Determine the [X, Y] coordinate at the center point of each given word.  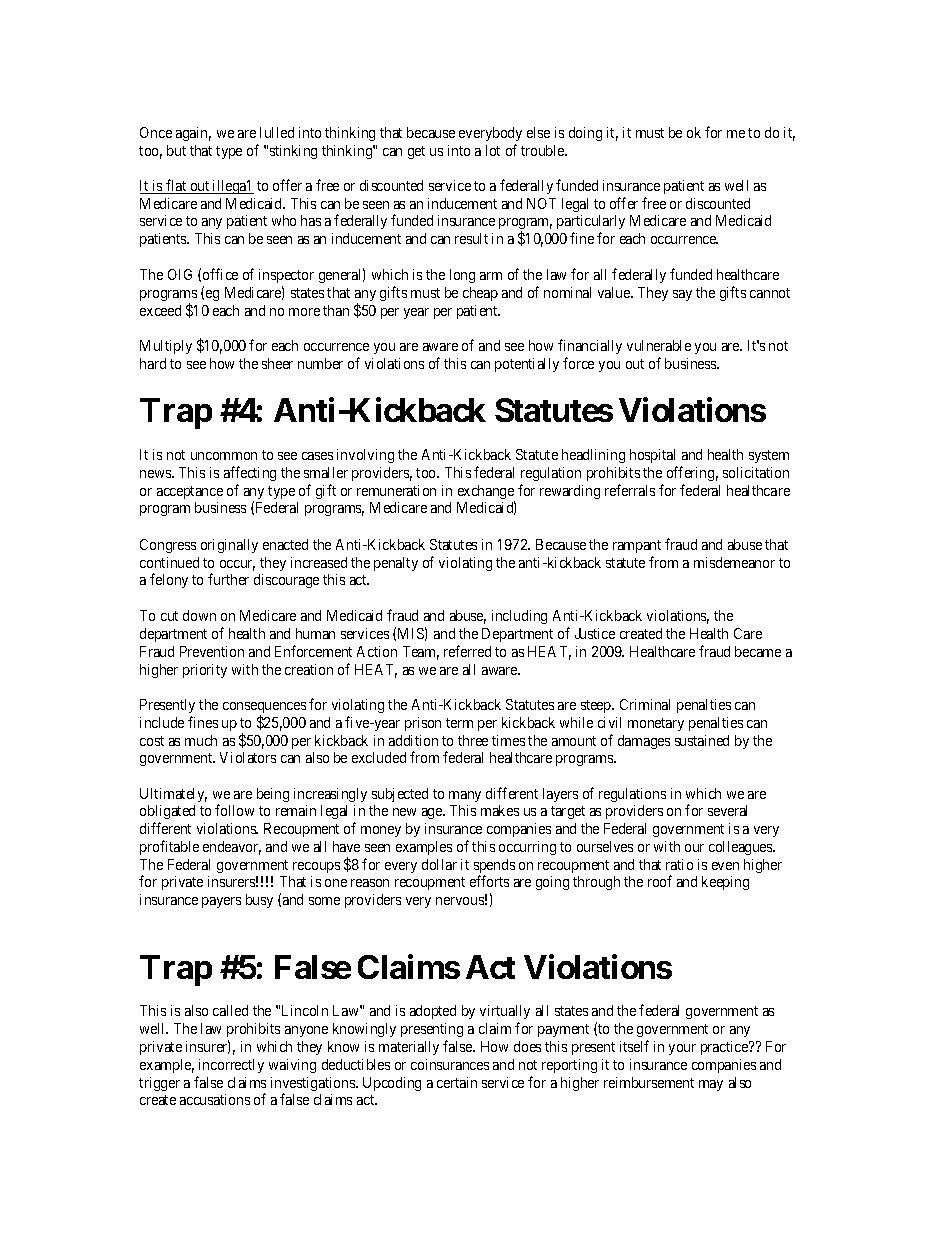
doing [585, 134]
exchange [486, 493]
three [473, 740]
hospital [652, 456]
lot [493, 150]
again [193, 134]
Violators [248, 757]
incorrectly [231, 1066]
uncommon [224, 456]
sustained [702, 740]
